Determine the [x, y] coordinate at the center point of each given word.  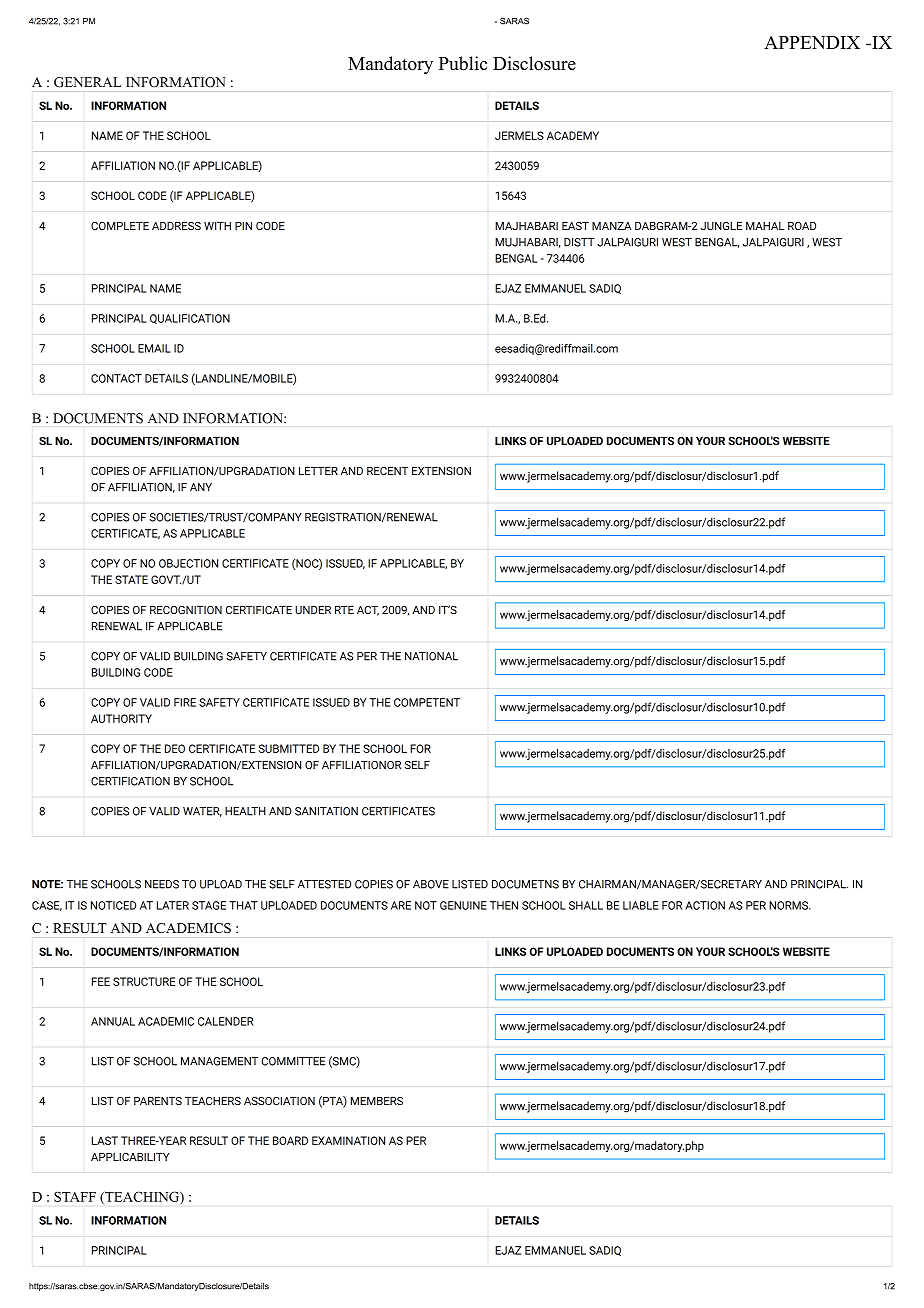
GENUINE [463, 905]
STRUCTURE [144, 981]
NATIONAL [431, 656]
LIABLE [640, 905]
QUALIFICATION [190, 319]
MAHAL [765, 226]
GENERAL [87, 82]
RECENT [387, 471]
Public [463, 63]
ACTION [705, 905]
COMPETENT [427, 702]
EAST [575, 226]
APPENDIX [812, 42]
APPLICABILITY [130, 1157]
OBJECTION [188, 563]
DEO [175, 748]
